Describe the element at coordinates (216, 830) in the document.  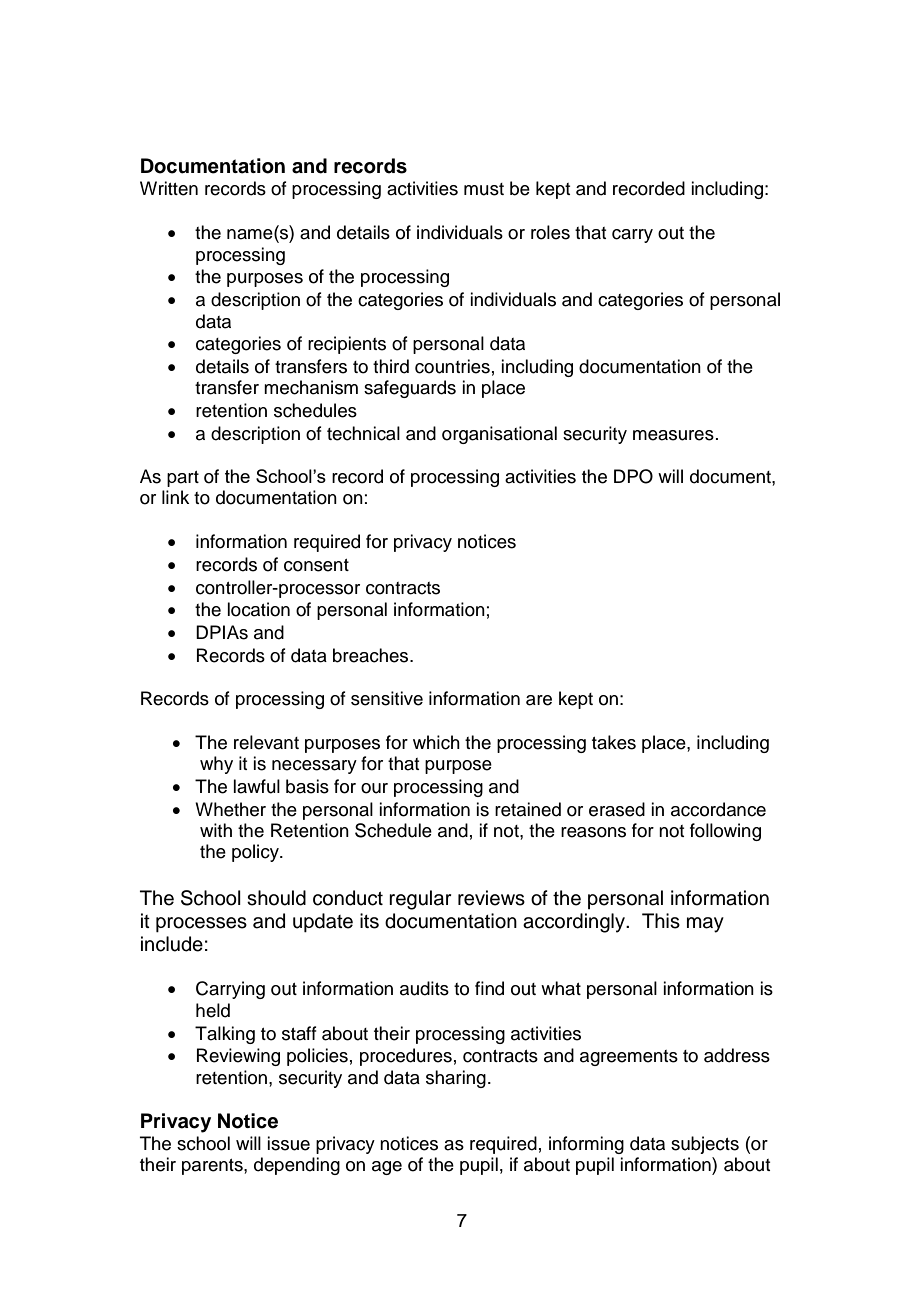
I see `with` at that location.
